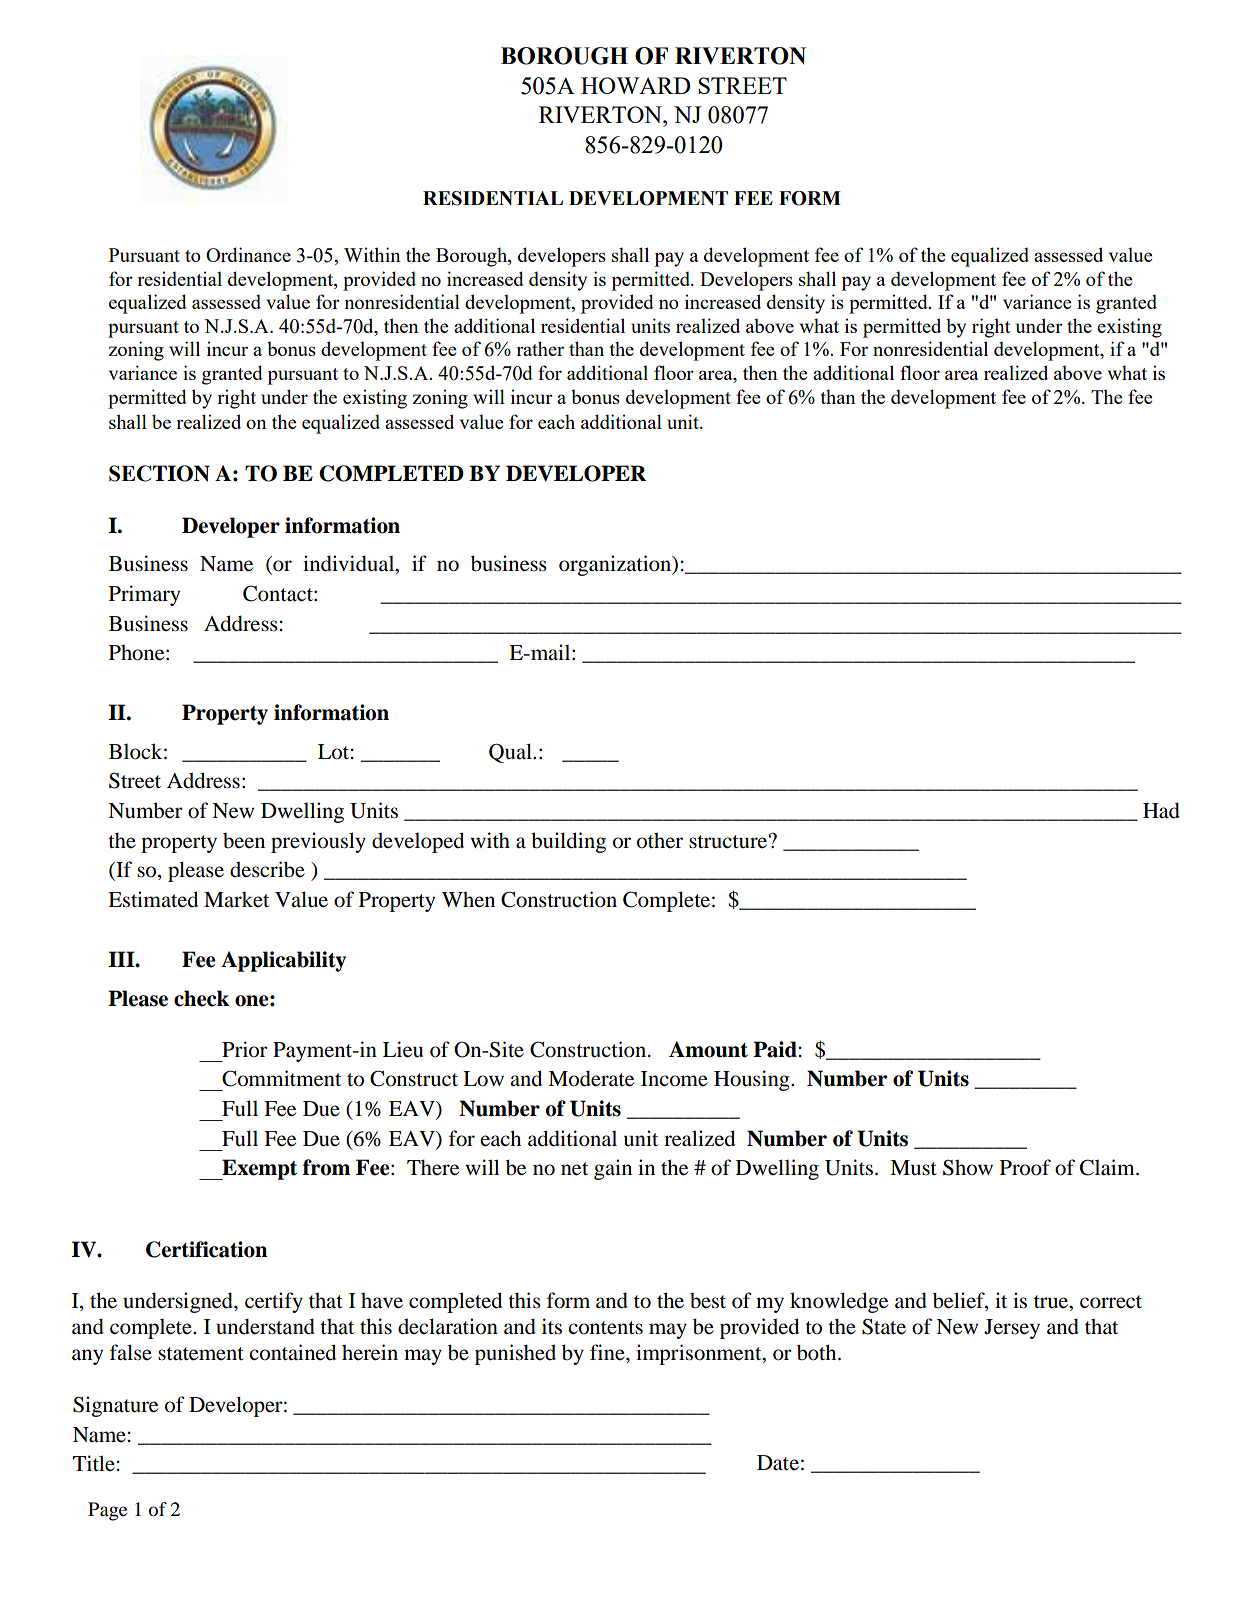 The height and width of the screenshot is (1618, 1250). I want to click on Ordinance, so click(248, 254).
